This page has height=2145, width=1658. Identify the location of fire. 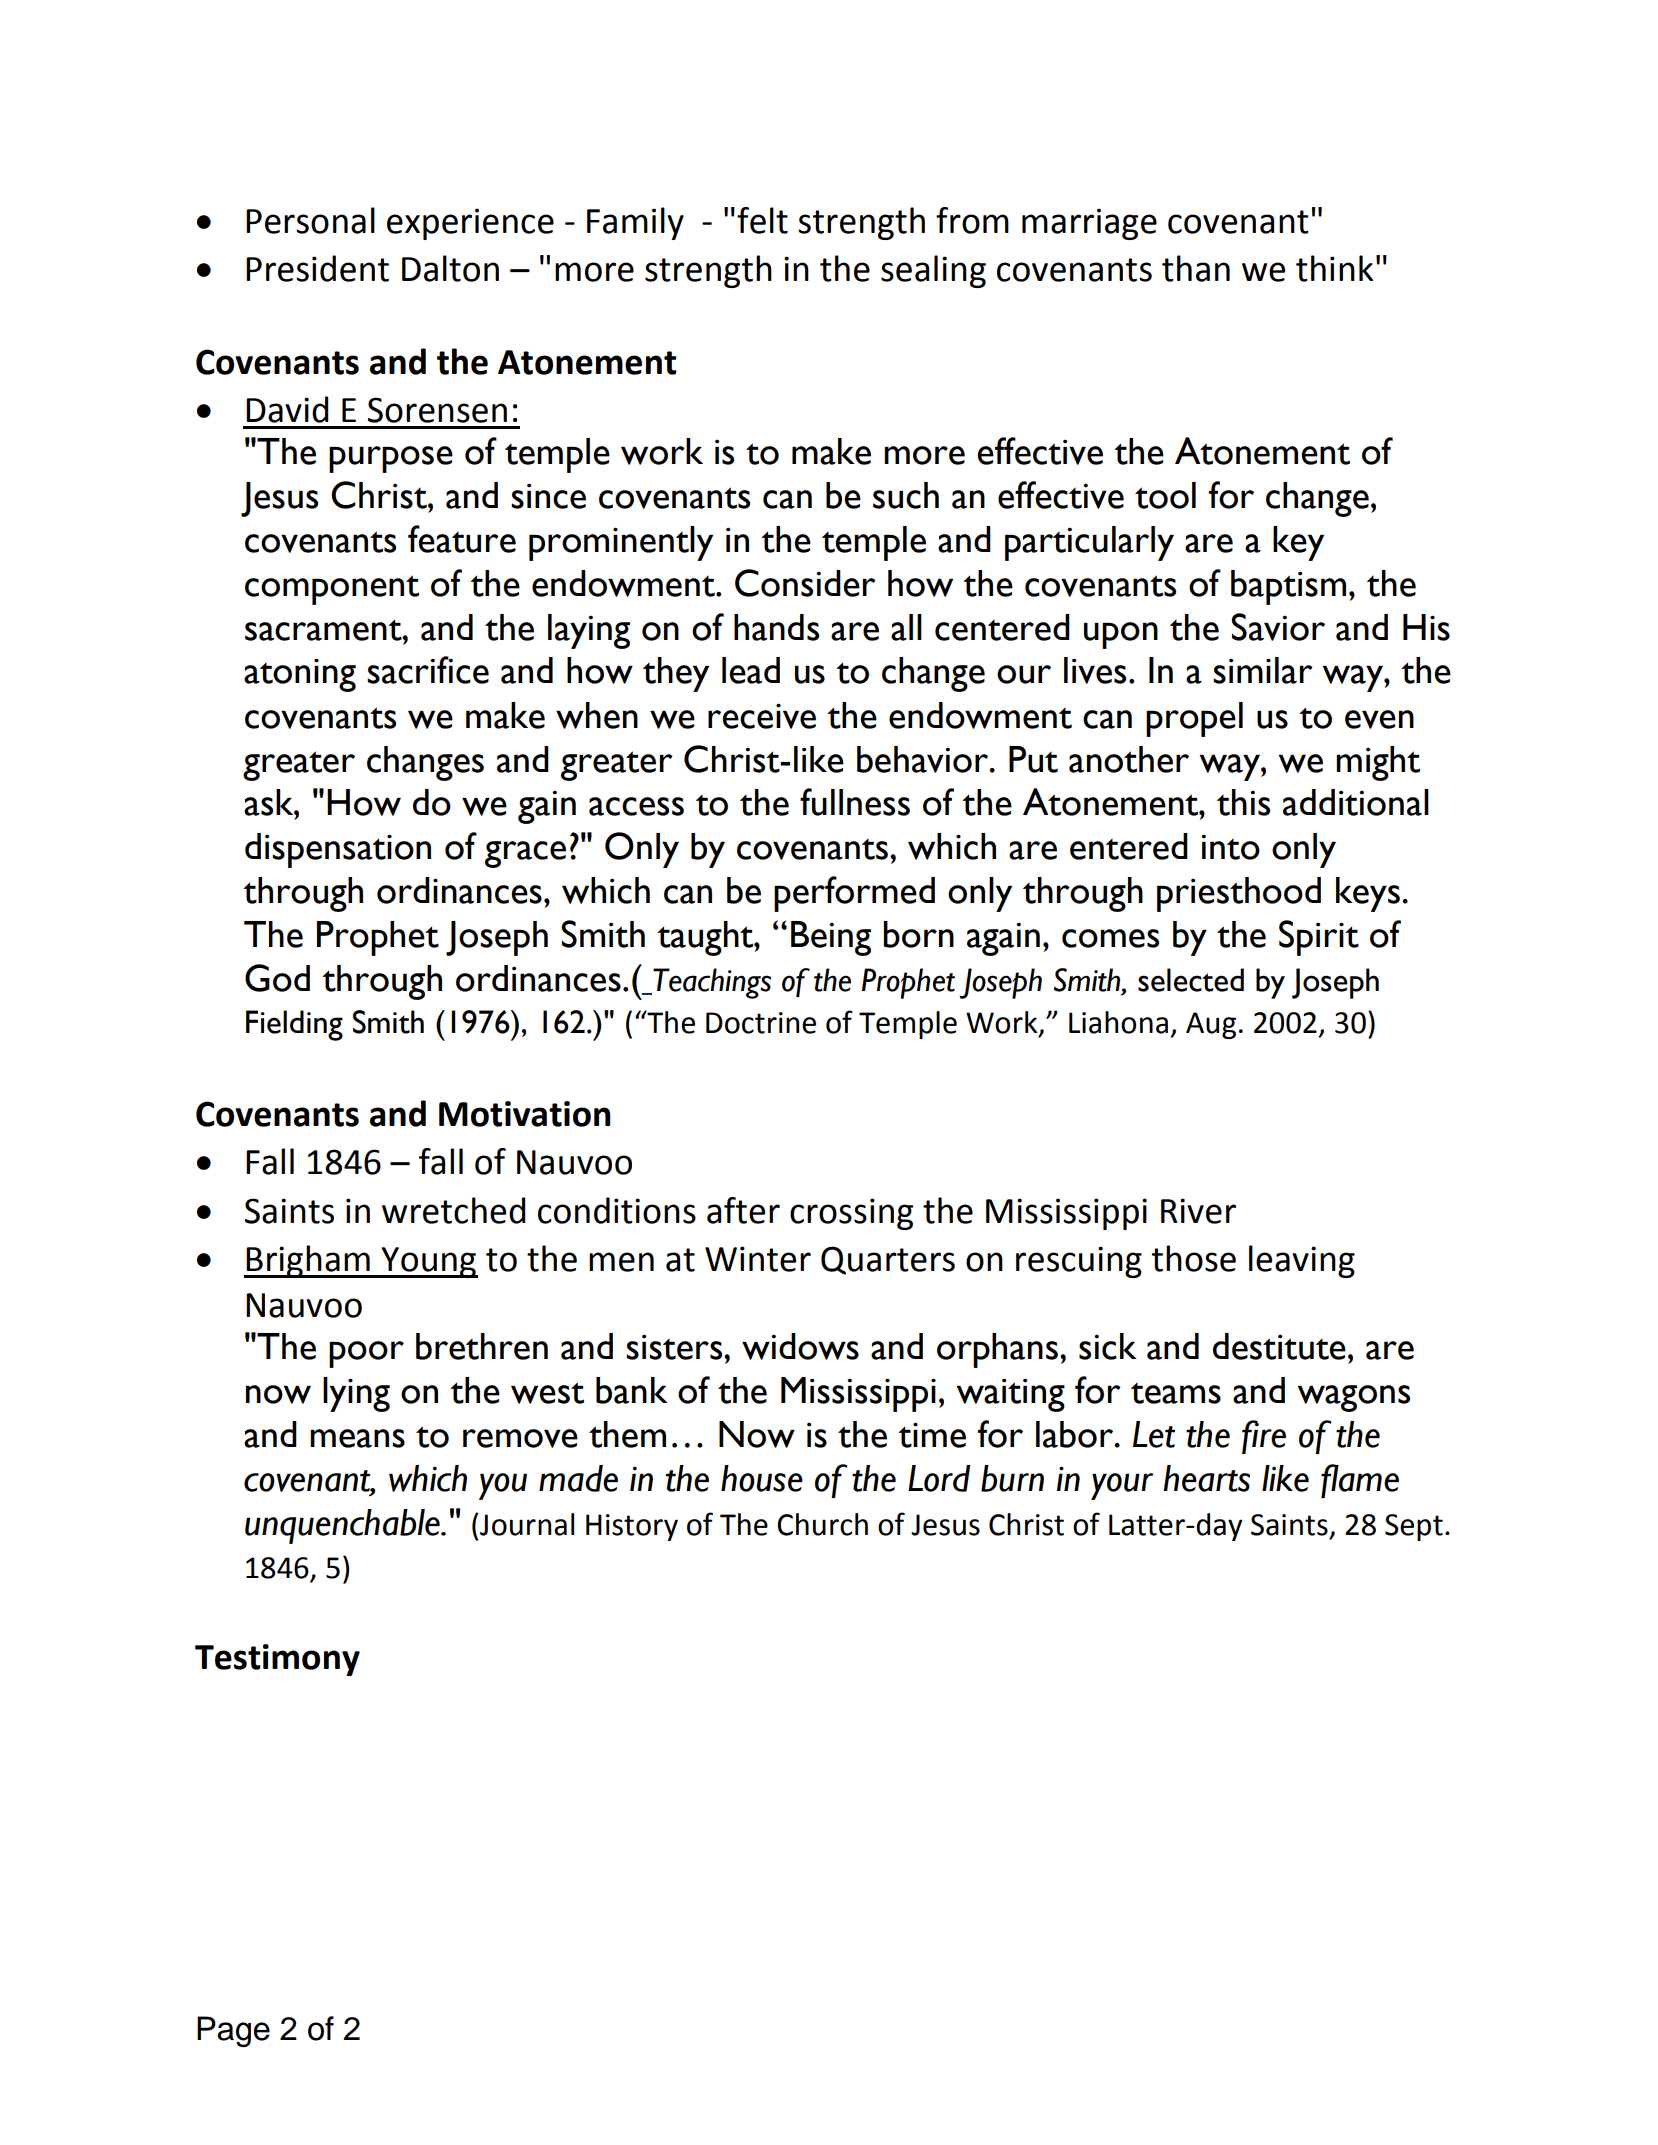
(1264, 1437).
